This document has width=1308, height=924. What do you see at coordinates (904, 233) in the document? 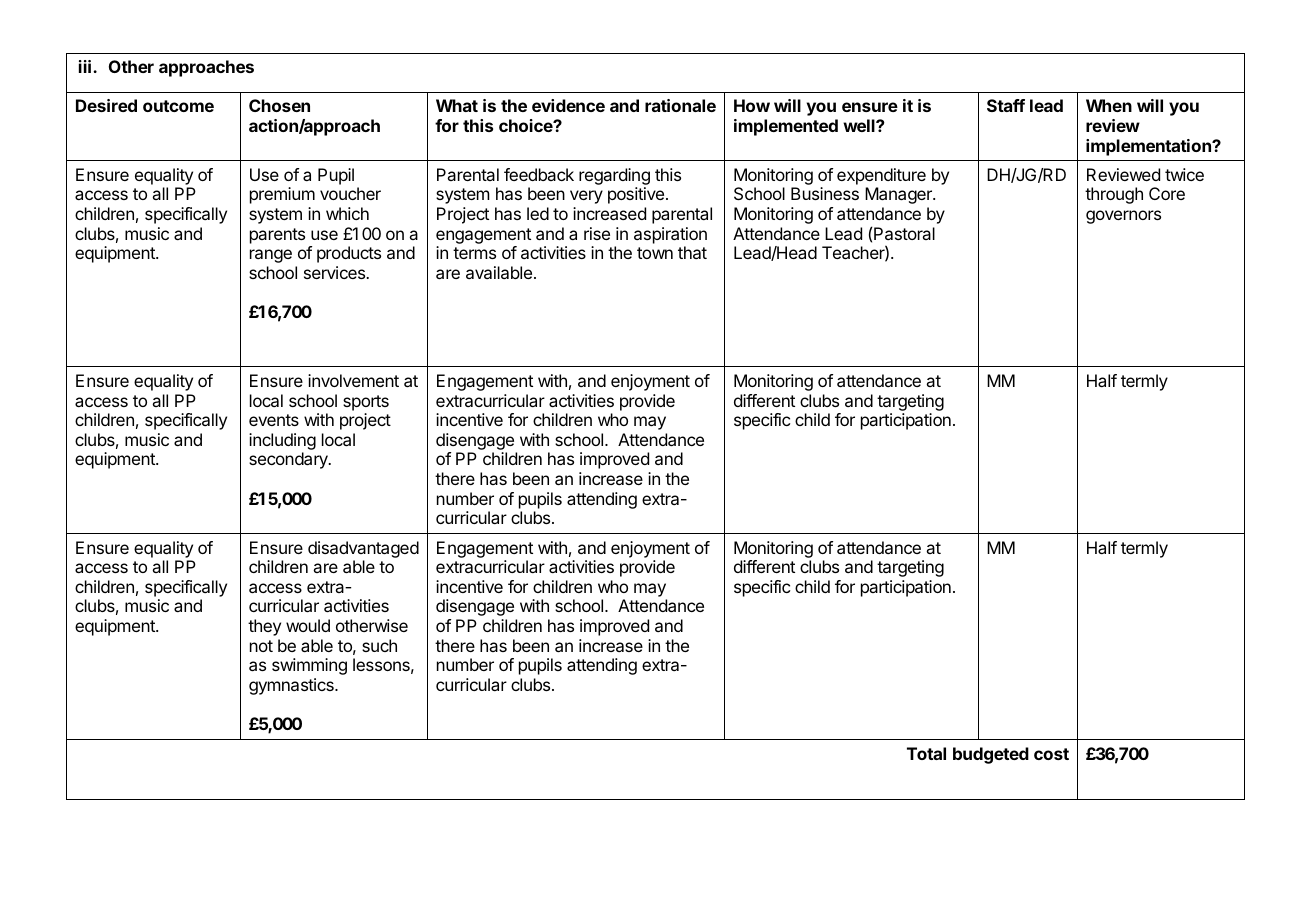
I see `Pastoral` at bounding box center [904, 233].
